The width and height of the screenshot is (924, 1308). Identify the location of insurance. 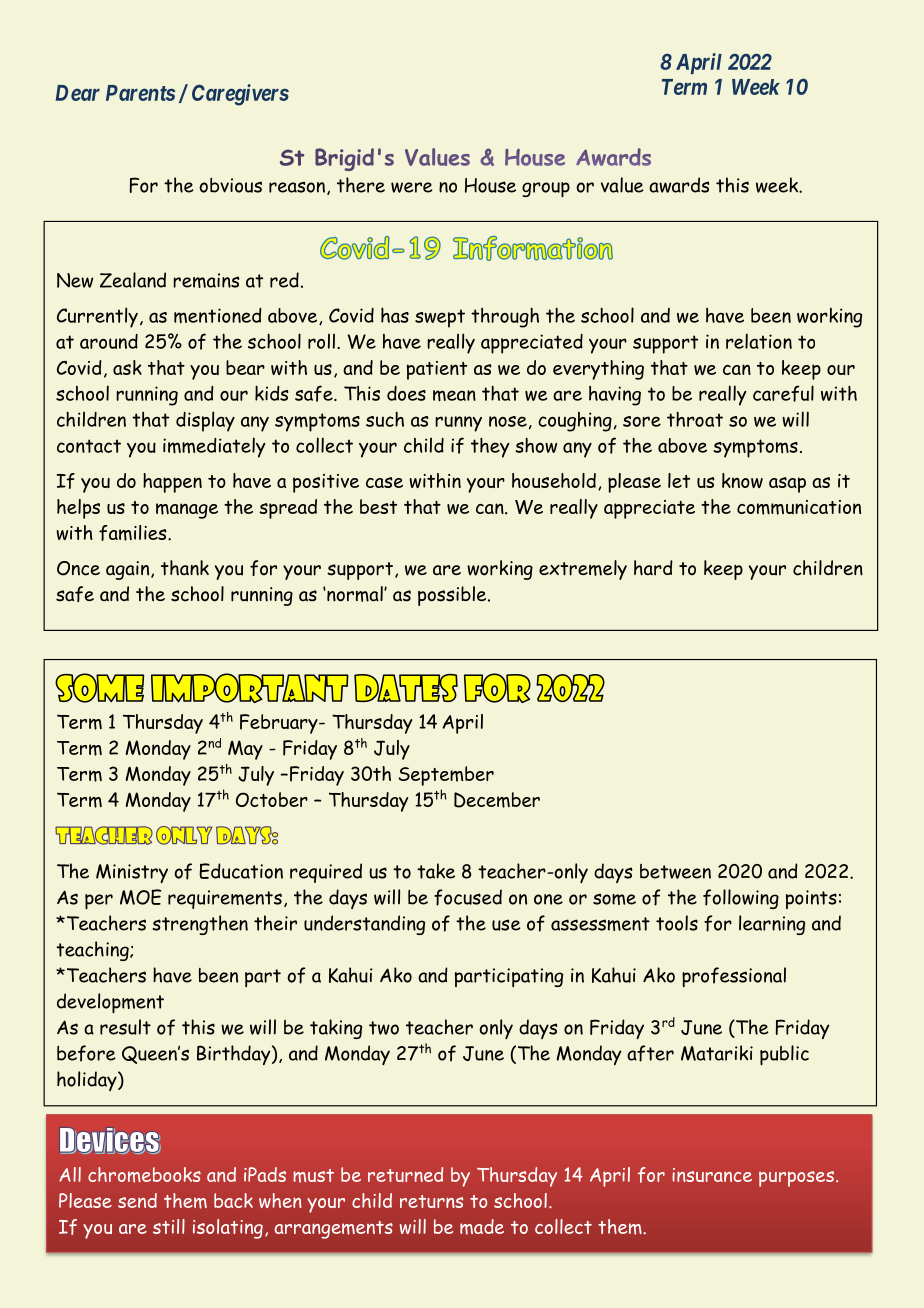
(712, 1175).
